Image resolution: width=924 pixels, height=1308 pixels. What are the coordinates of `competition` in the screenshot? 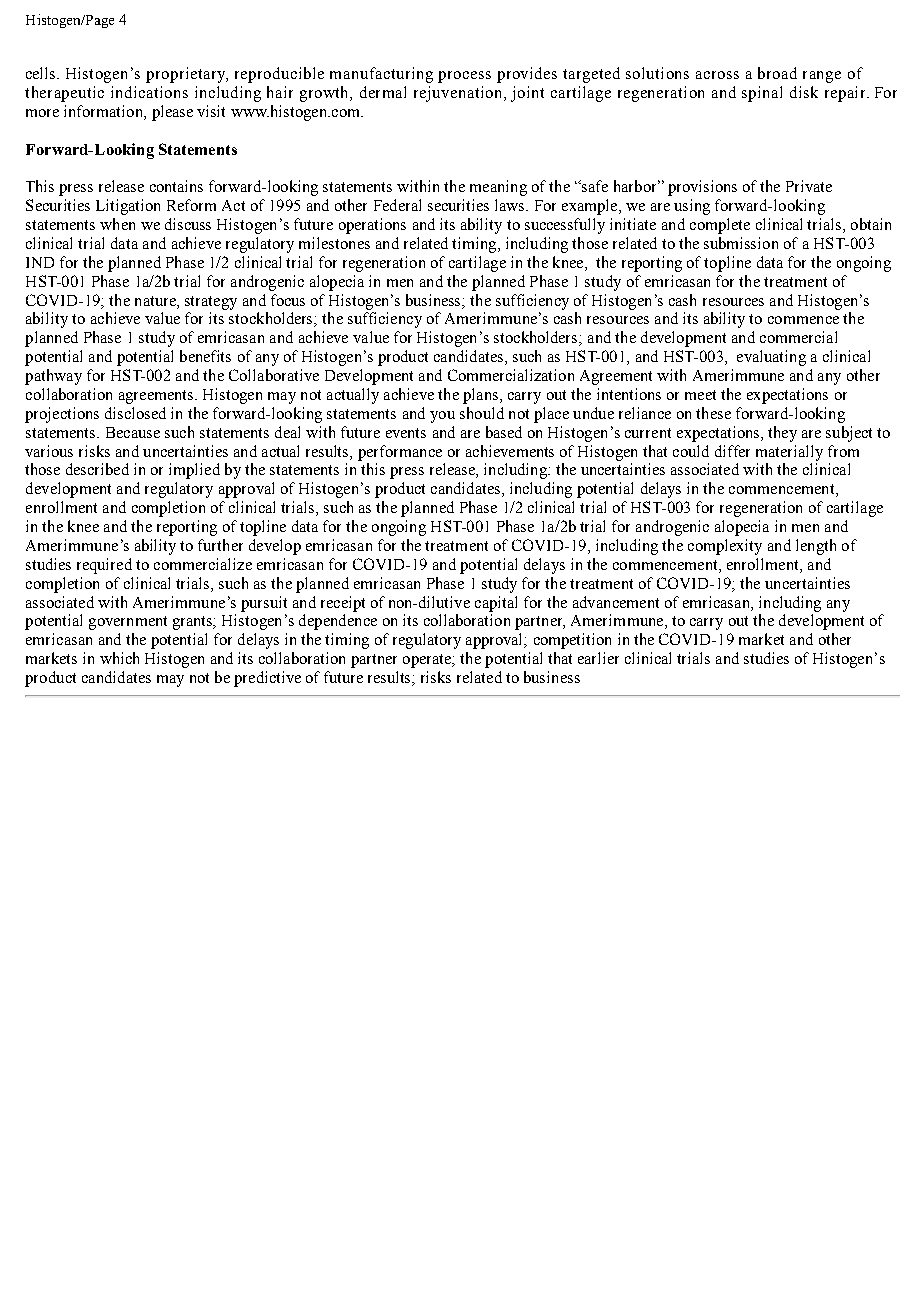 It's located at (572, 641).
